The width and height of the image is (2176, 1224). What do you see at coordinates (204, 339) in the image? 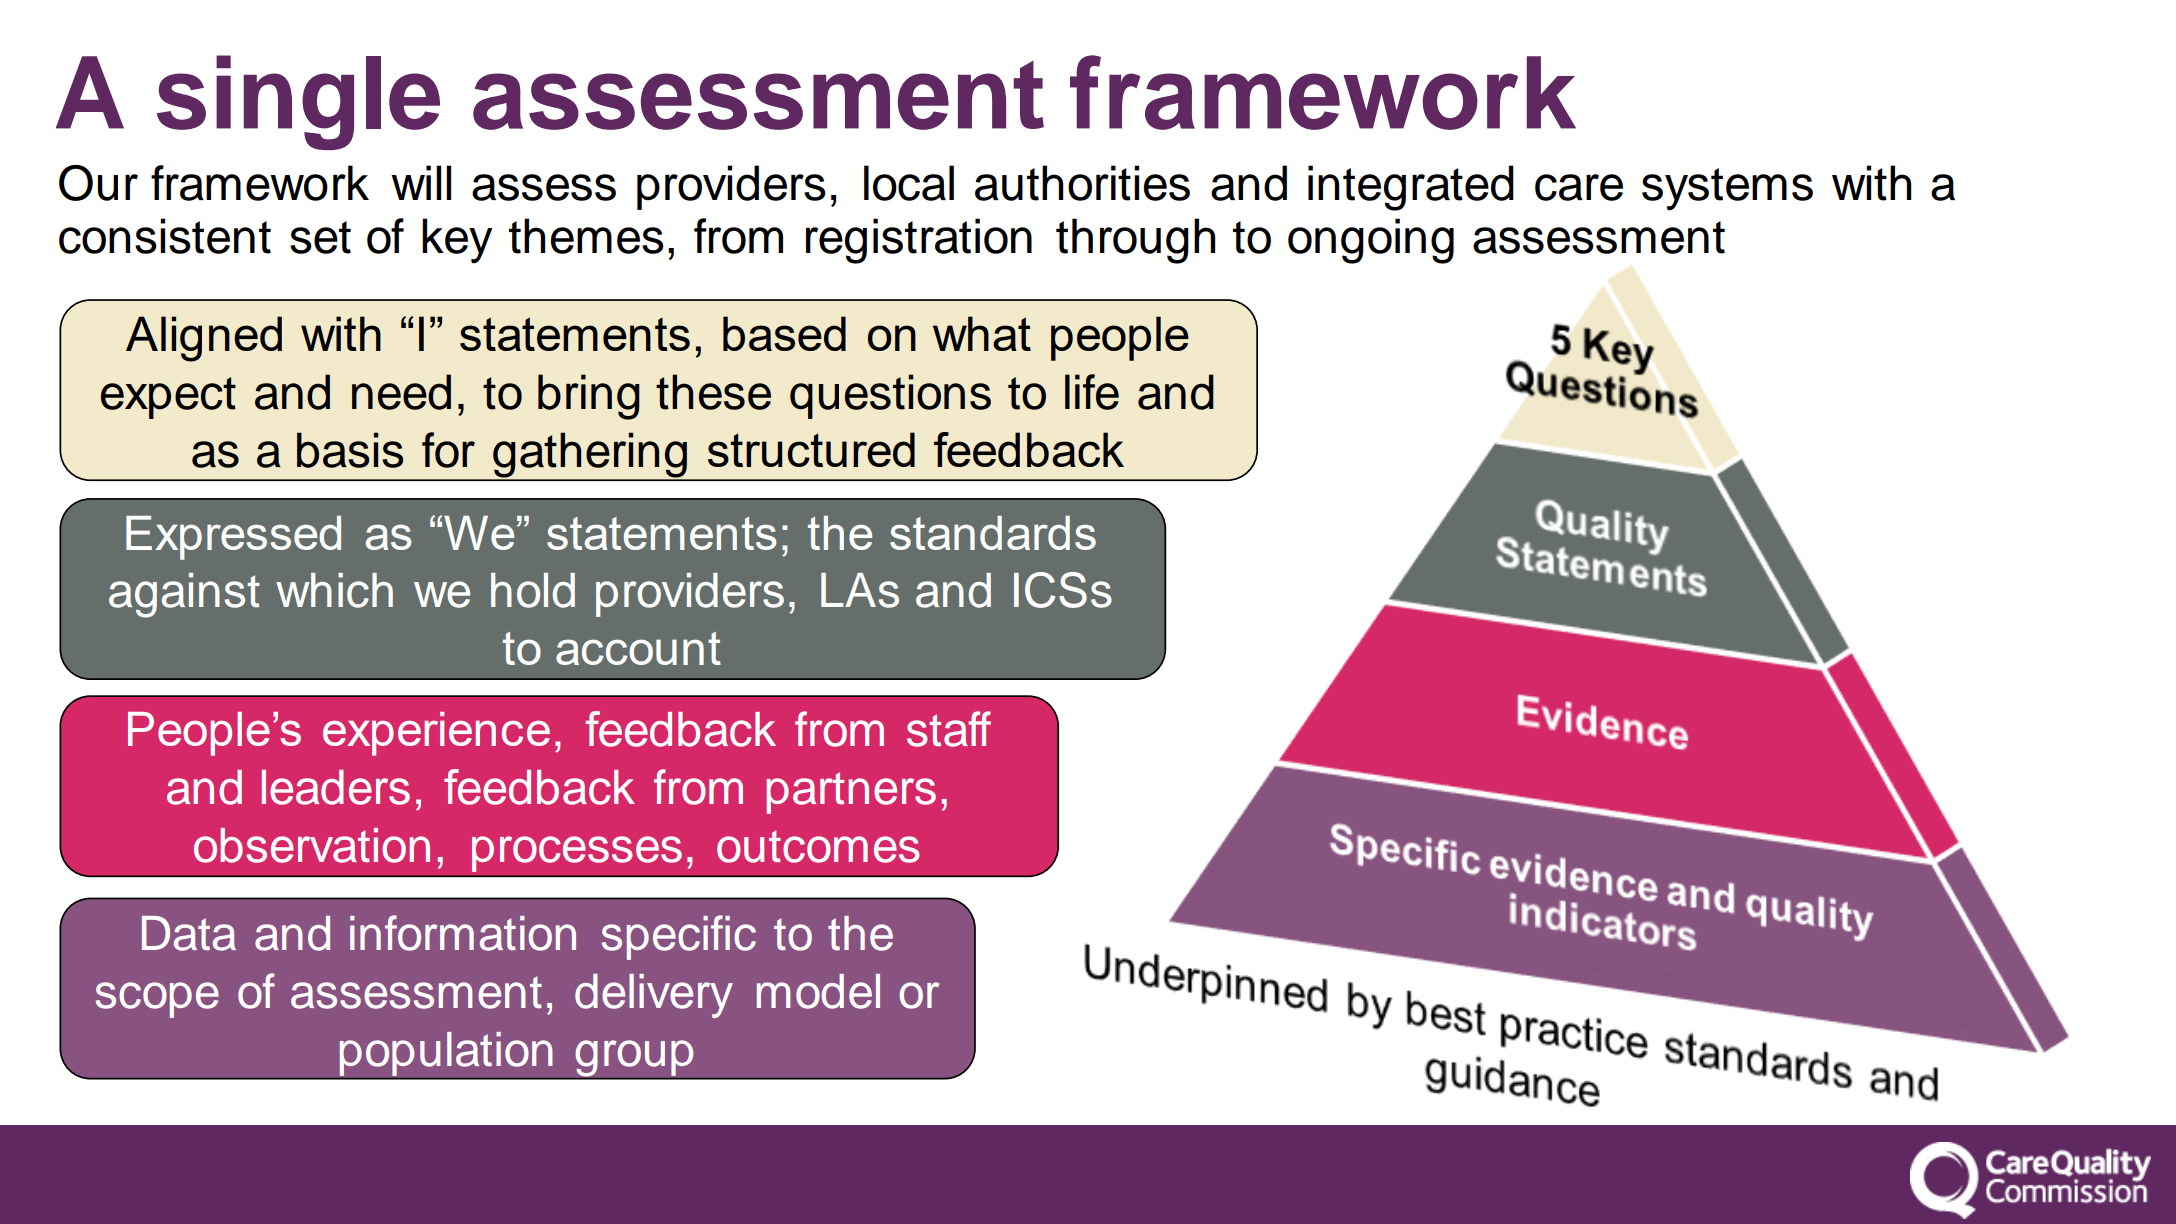
I see `Aligned` at bounding box center [204, 339].
